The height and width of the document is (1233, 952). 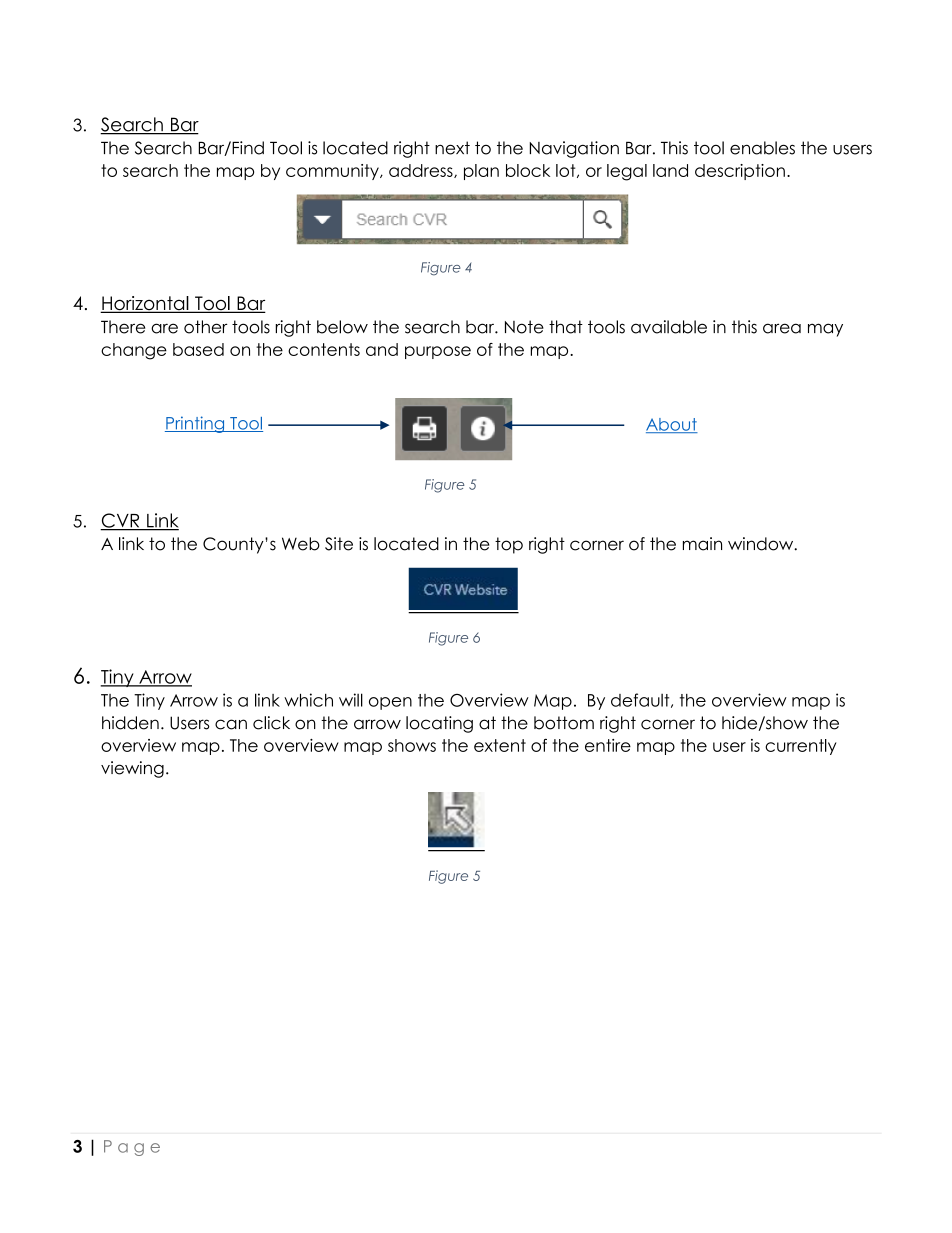 What do you see at coordinates (333, 172) in the document?
I see `community` at bounding box center [333, 172].
